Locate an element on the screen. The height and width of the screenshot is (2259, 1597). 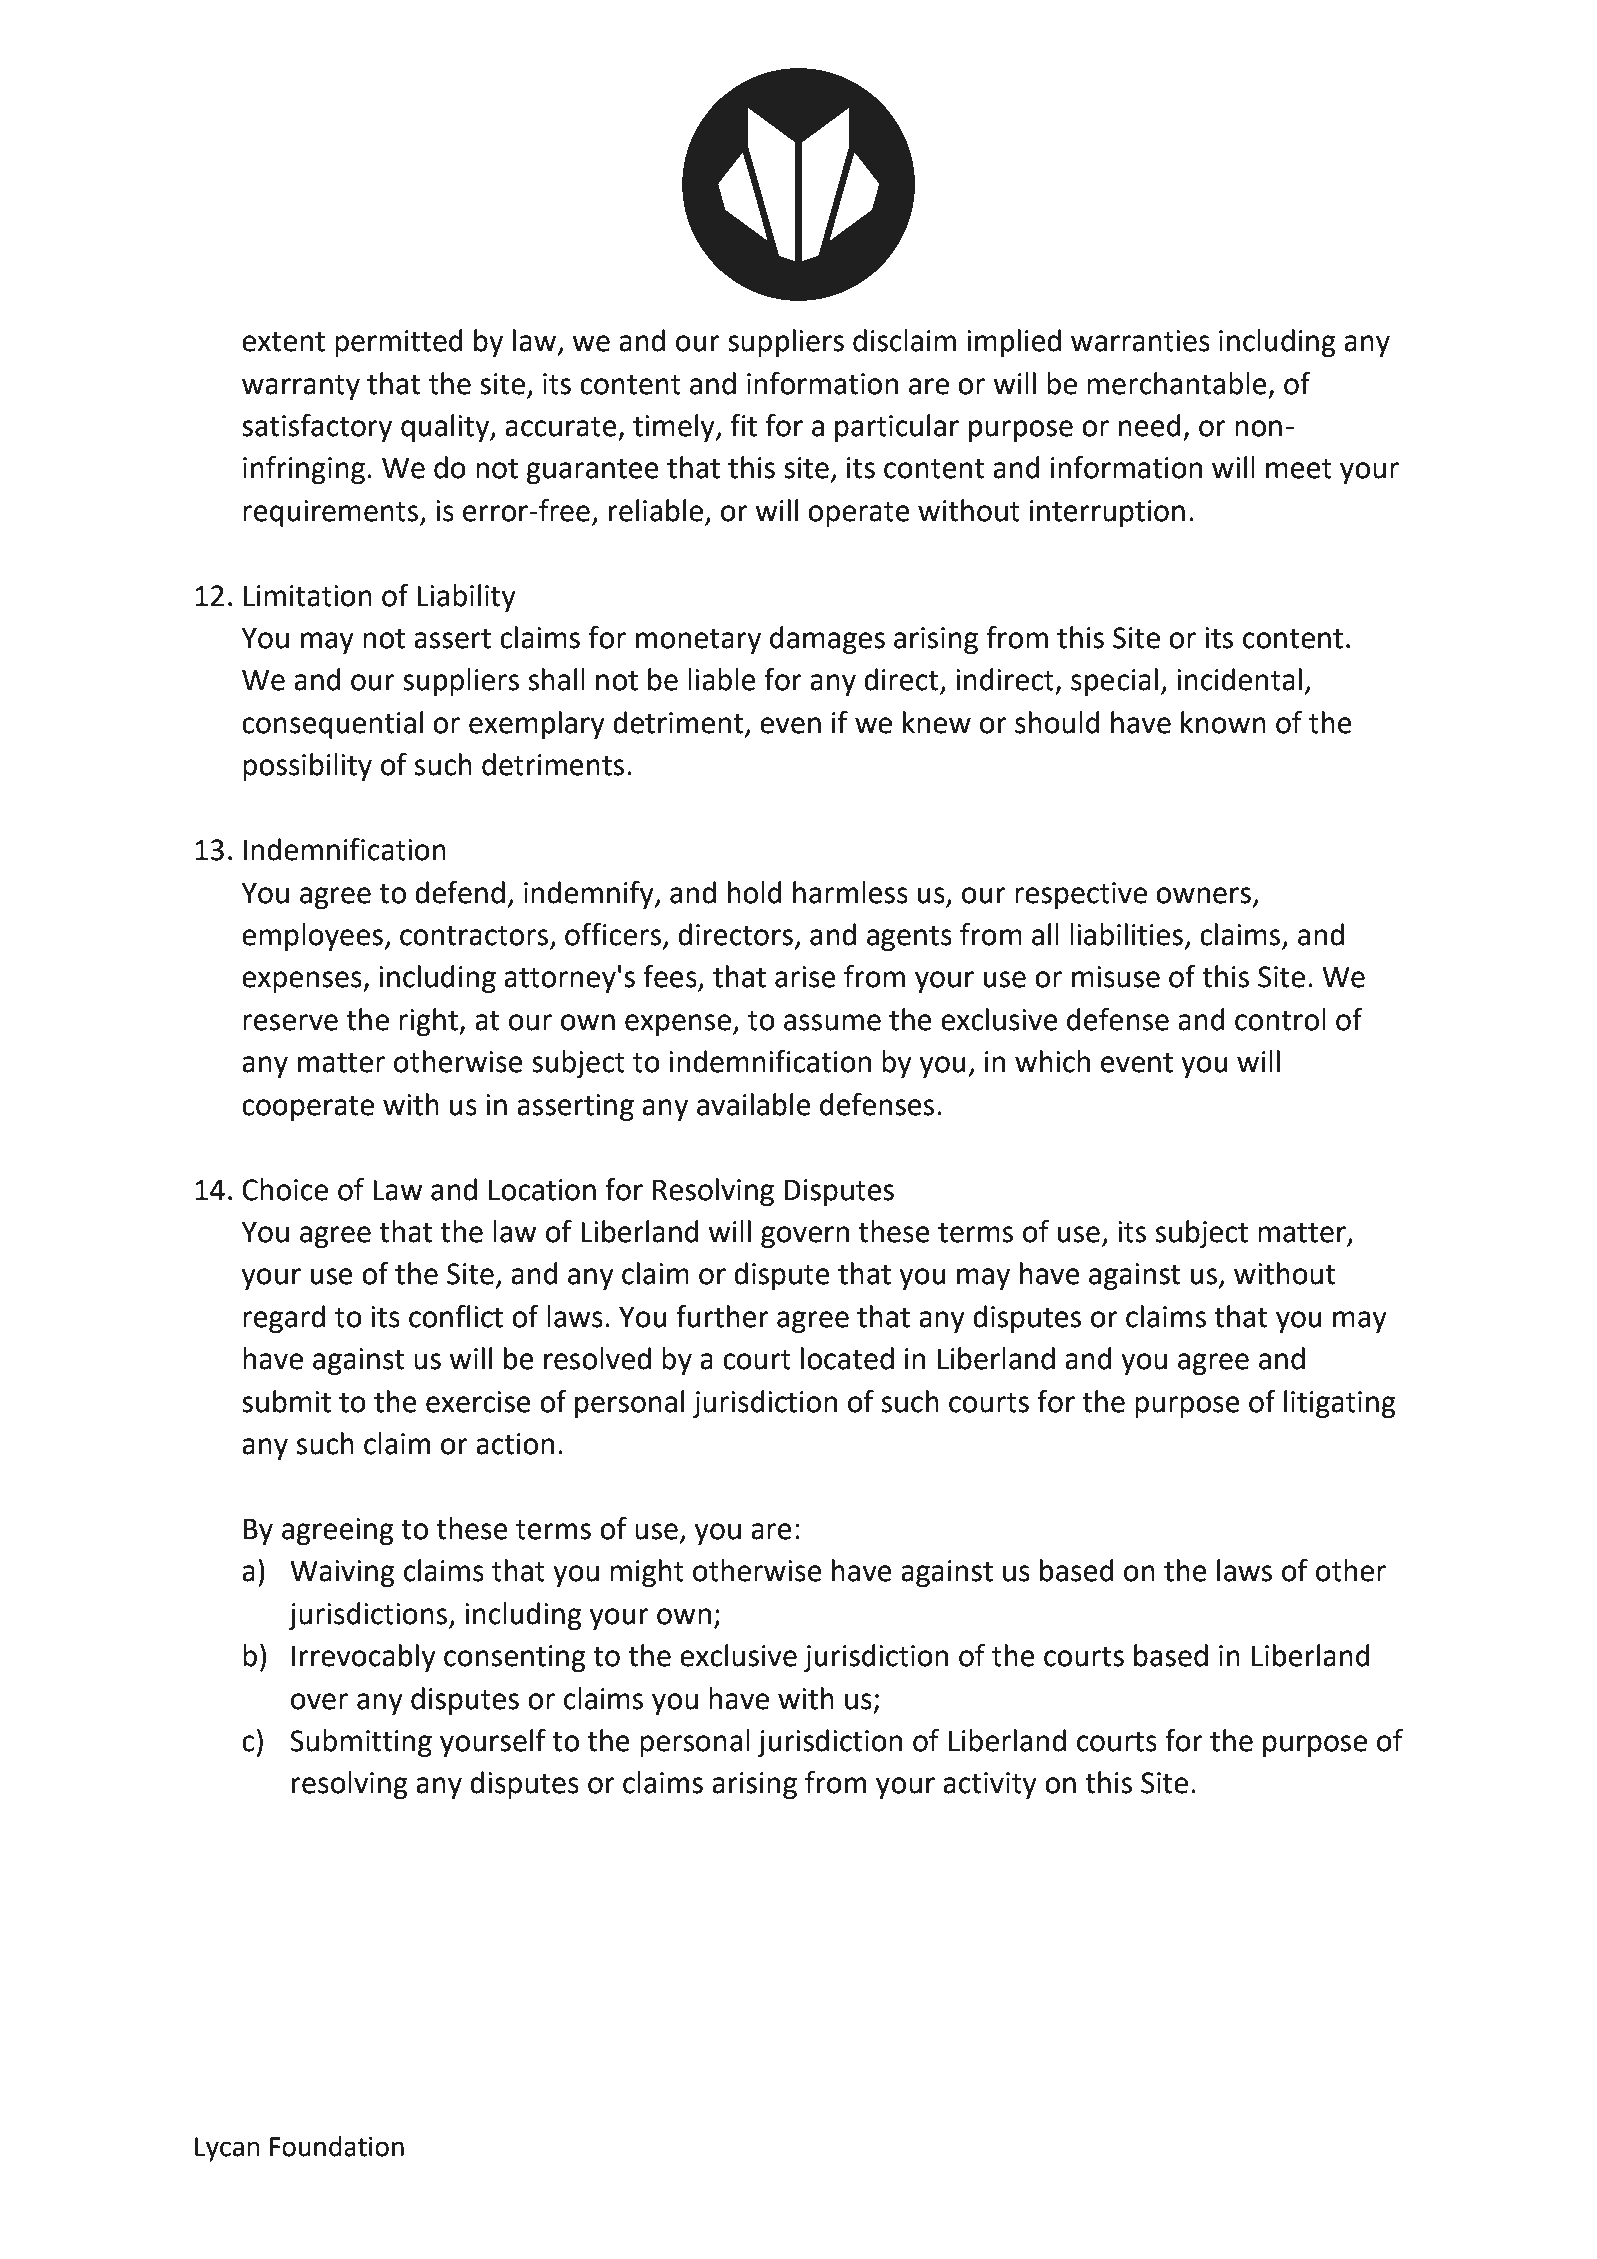
litigating is located at coordinates (1340, 1404).
